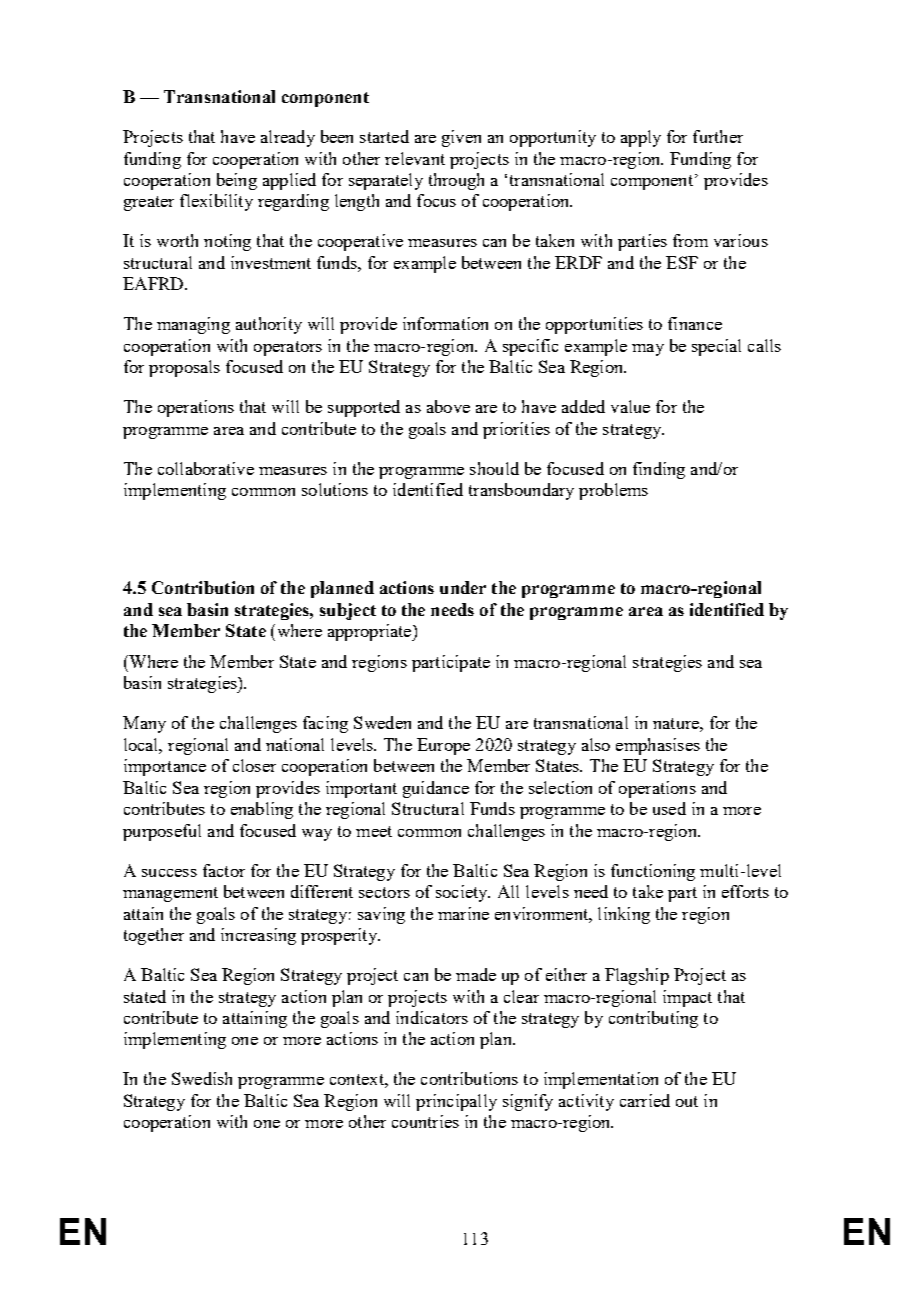 The height and width of the page is (1308, 924). What do you see at coordinates (202, 1078) in the page?
I see `Swedish` at bounding box center [202, 1078].
